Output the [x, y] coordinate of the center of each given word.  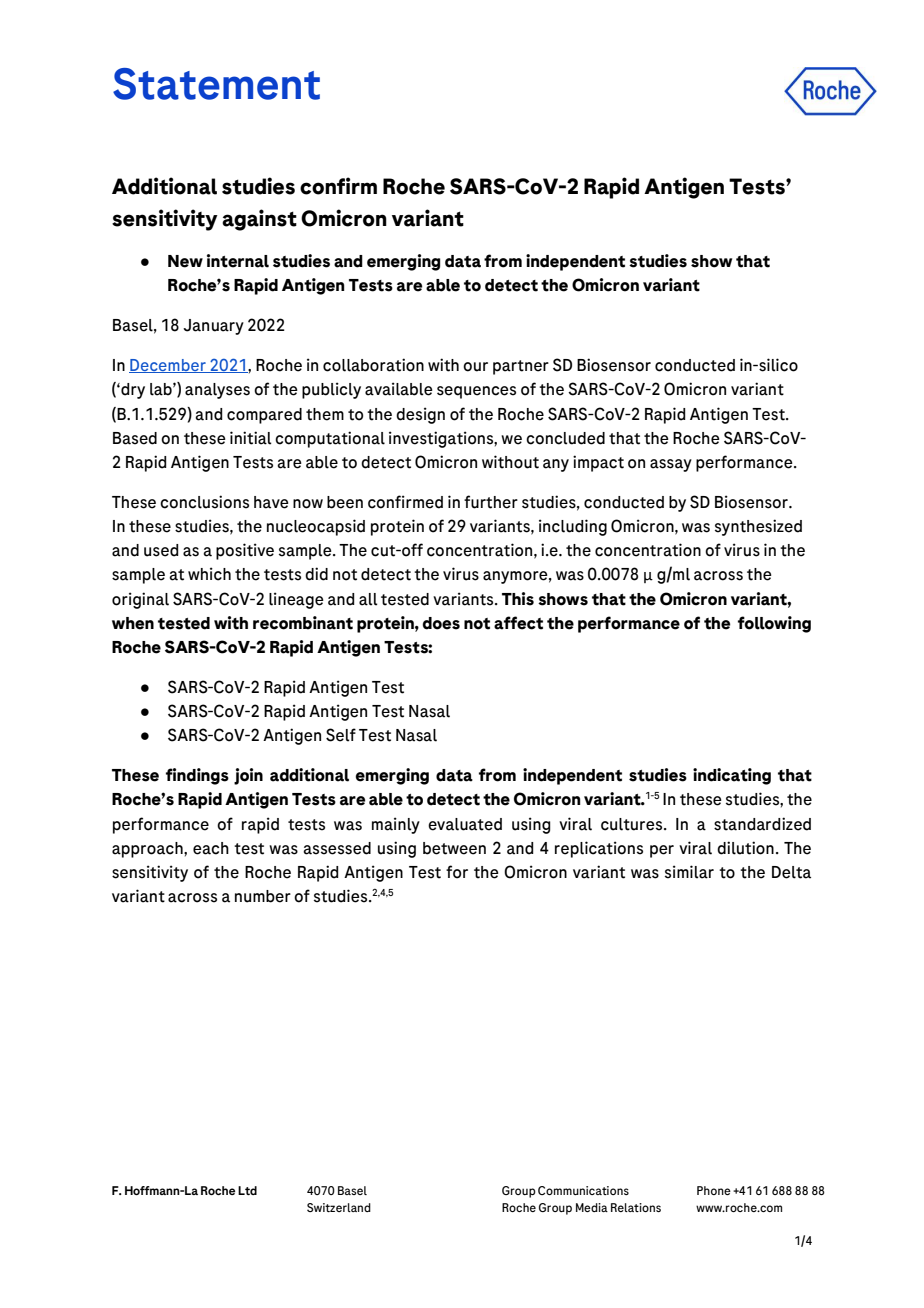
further [491, 502]
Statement [216, 84]
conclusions [204, 502]
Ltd [247, 1190]
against [259, 220]
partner [521, 367]
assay [671, 465]
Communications [583, 1190]
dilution [745, 848]
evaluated [465, 824]
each [211, 848]
